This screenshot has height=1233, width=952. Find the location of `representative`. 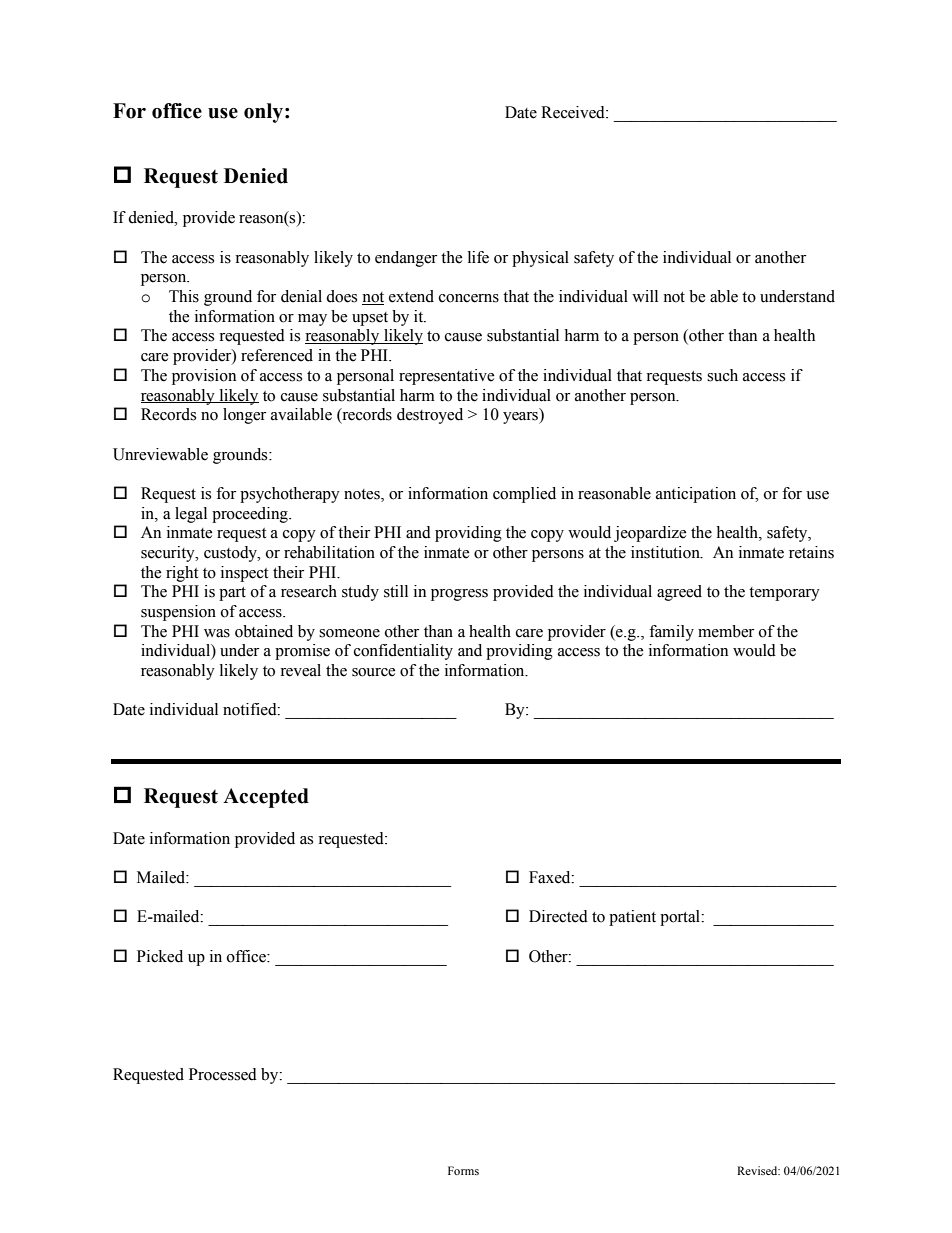

representative is located at coordinates (447, 377).
